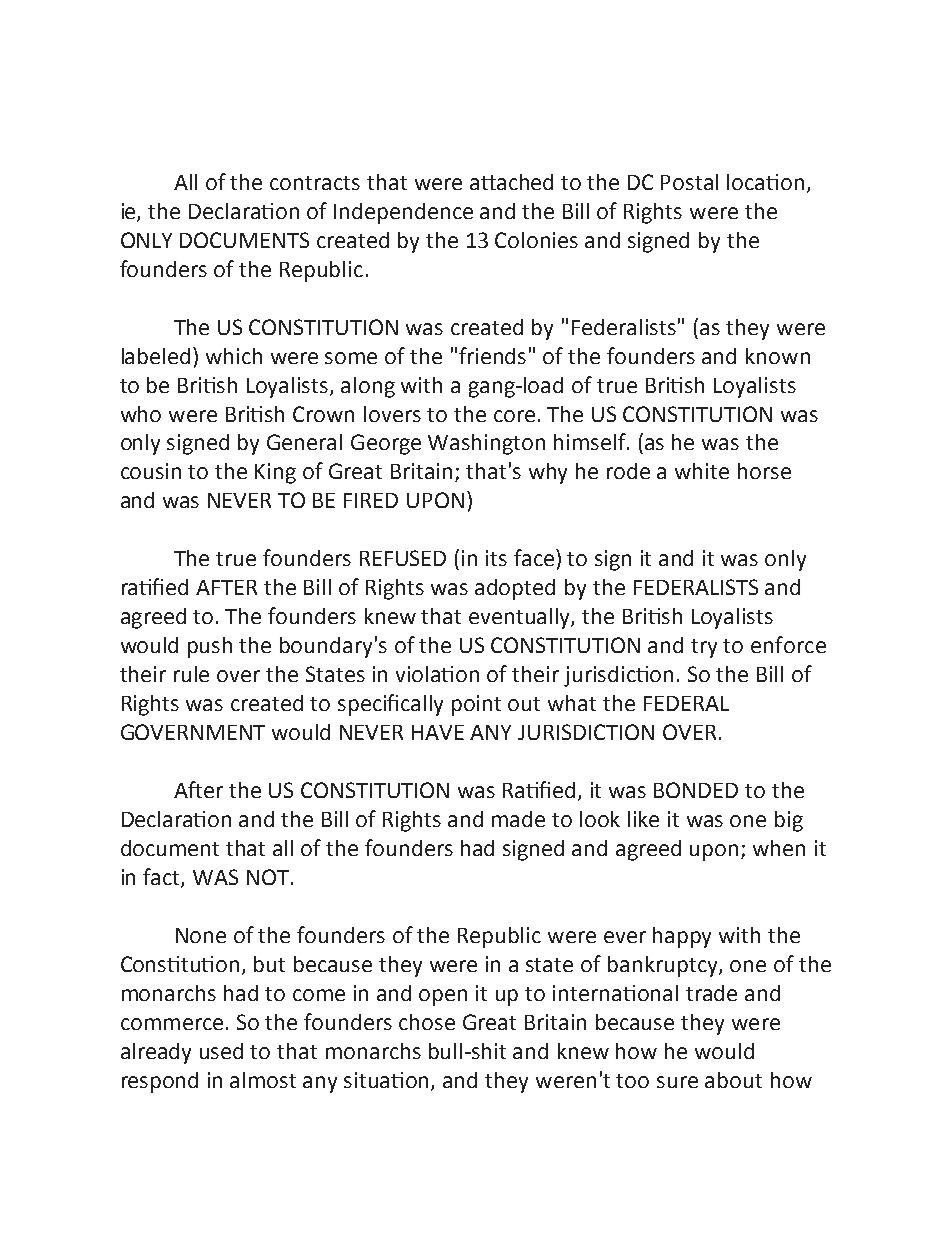 This page has width=952, height=1233. I want to click on Independence, so click(403, 213).
